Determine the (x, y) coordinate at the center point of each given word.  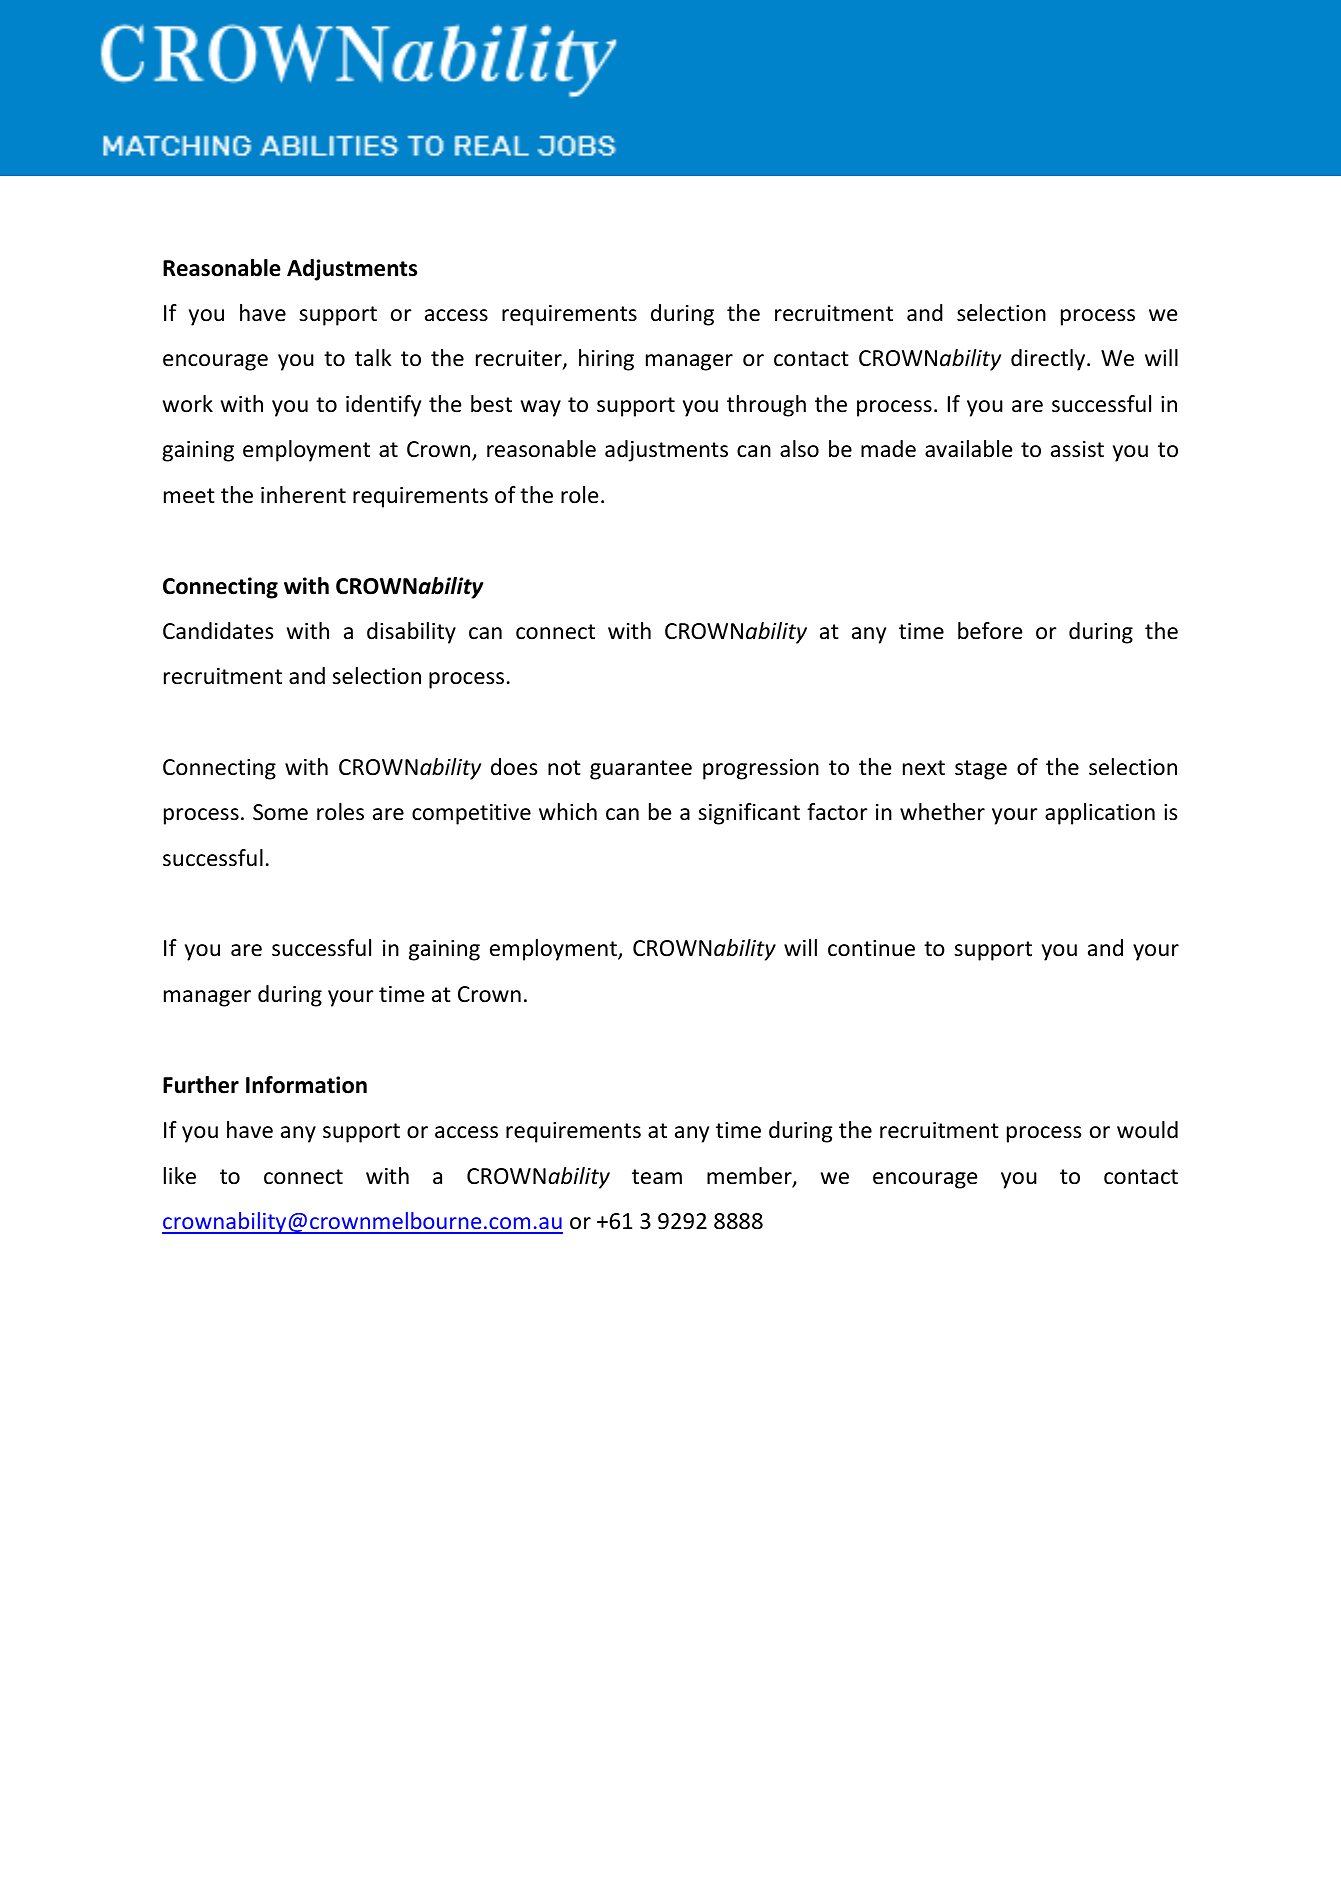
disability (411, 633)
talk (373, 358)
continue (871, 948)
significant (749, 814)
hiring (606, 360)
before (990, 631)
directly (1049, 360)
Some (280, 812)
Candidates (218, 631)
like (180, 1176)
